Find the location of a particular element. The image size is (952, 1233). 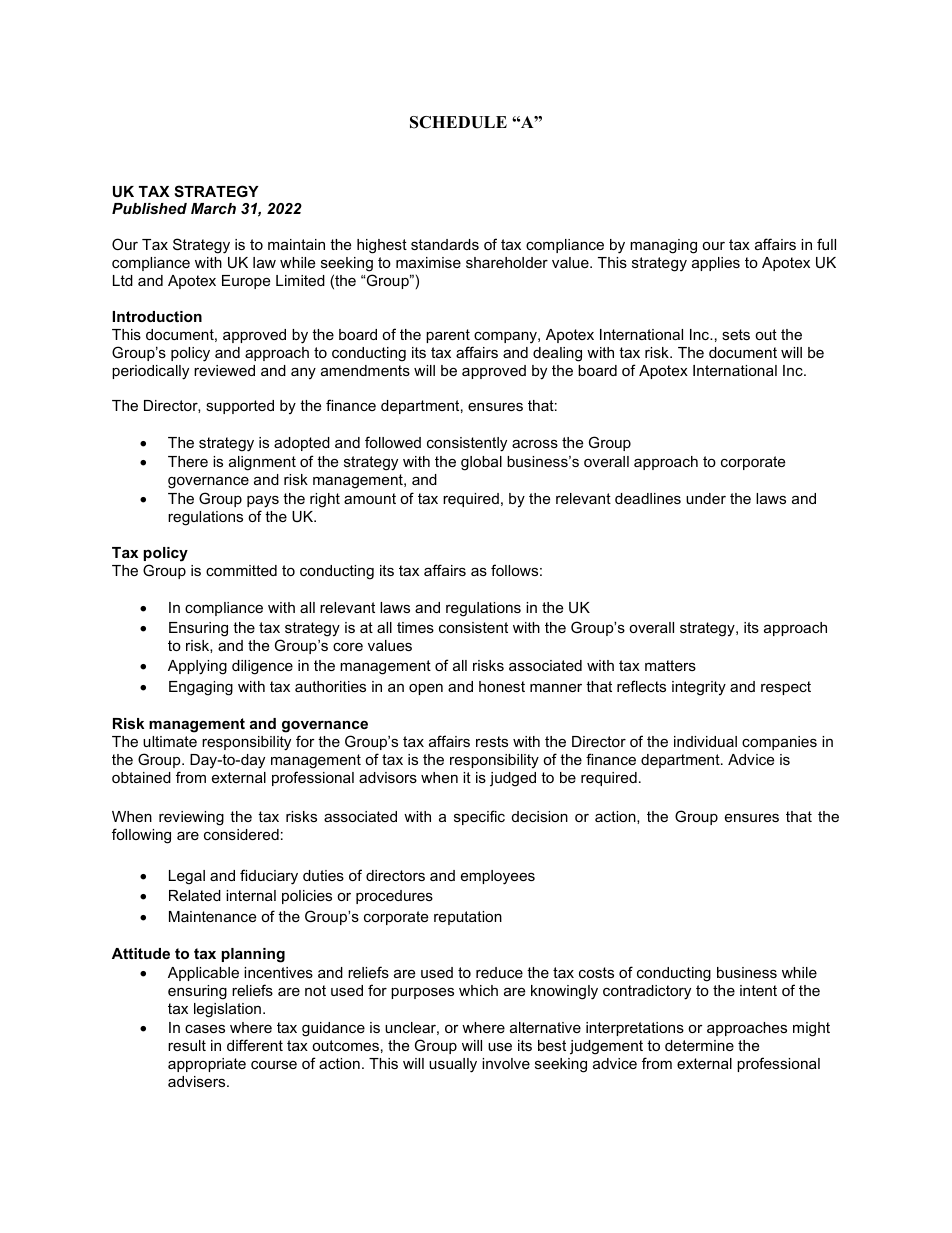

SCHEDULE is located at coordinates (458, 122).
